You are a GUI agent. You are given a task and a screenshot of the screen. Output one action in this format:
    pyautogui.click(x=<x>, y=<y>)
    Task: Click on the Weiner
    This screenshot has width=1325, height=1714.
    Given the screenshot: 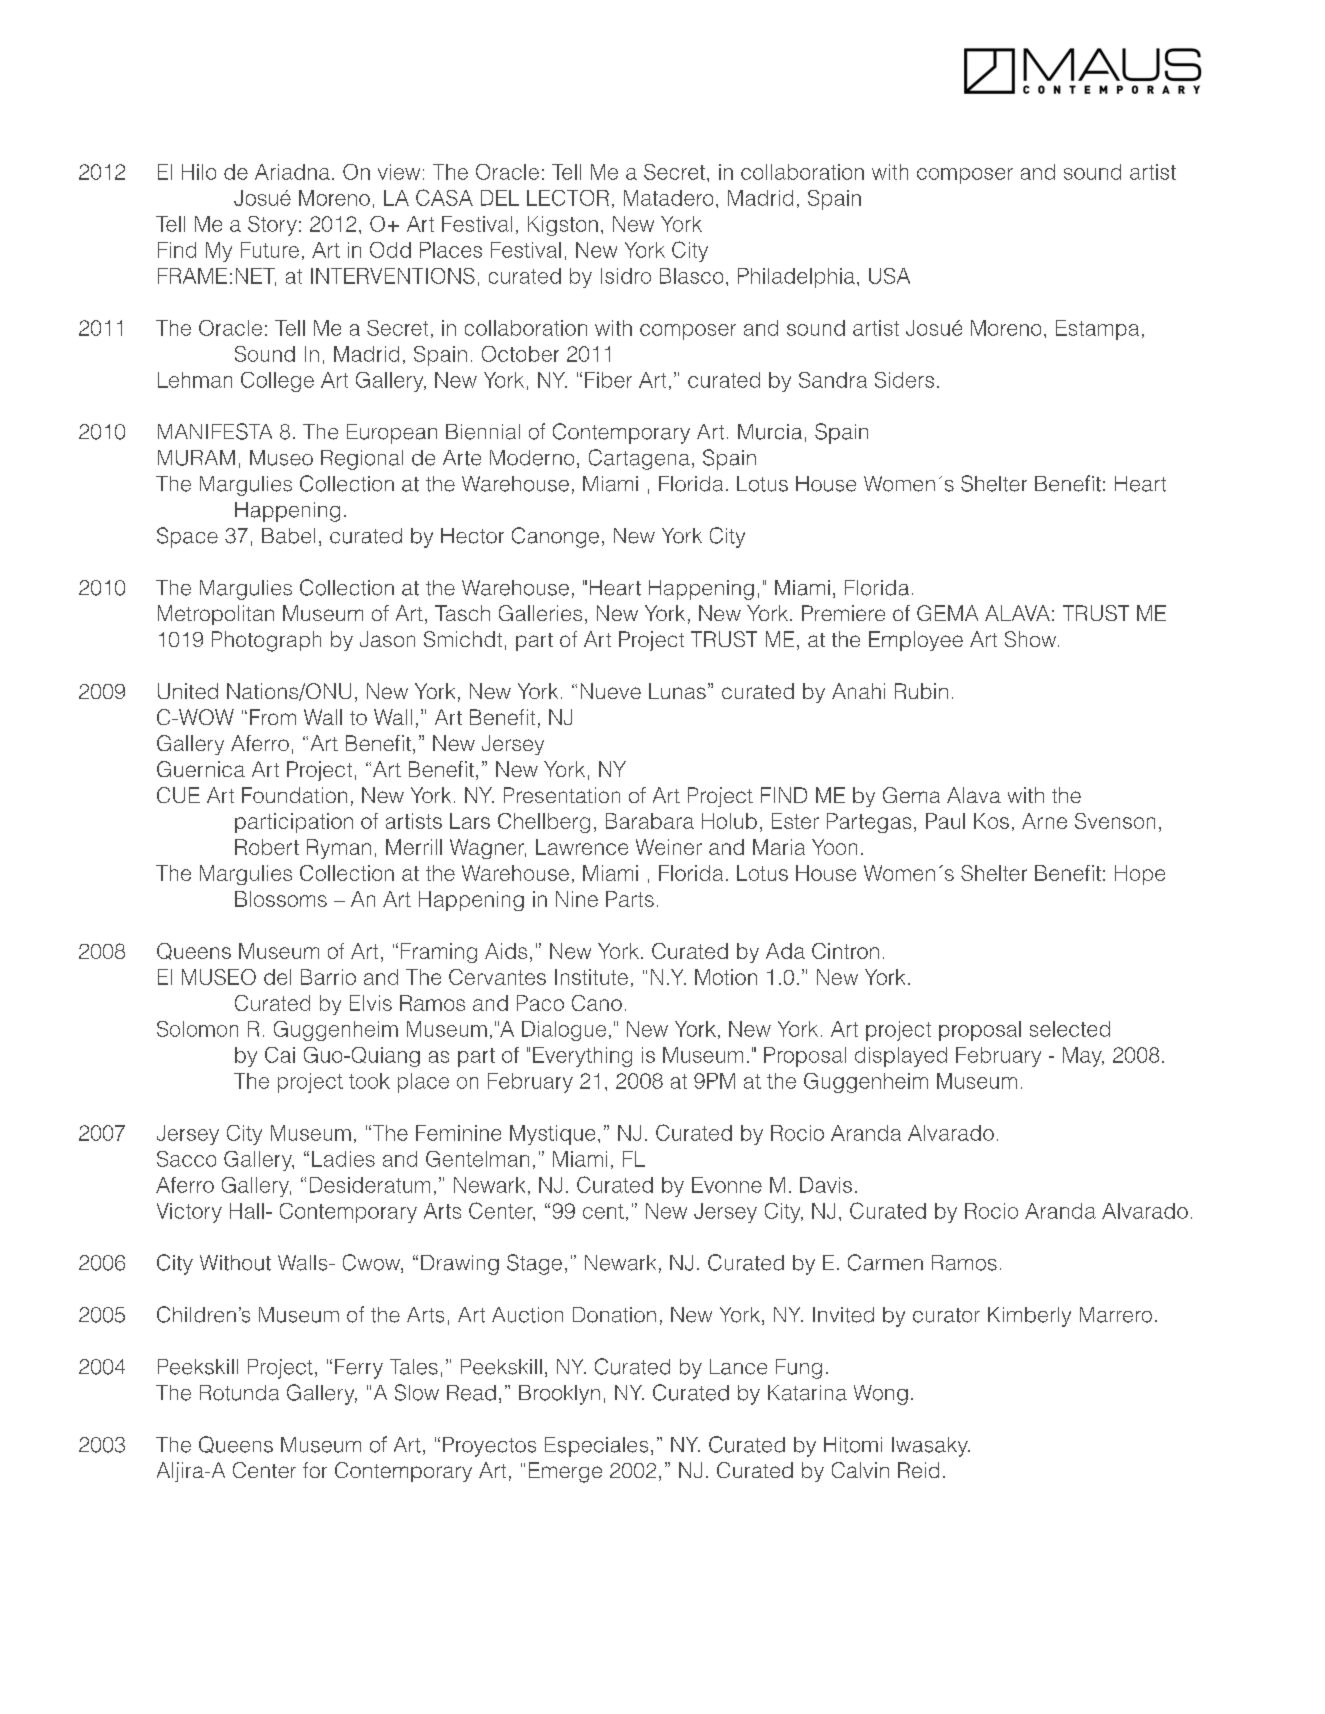 What is the action you would take?
    pyautogui.click(x=669, y=847)
